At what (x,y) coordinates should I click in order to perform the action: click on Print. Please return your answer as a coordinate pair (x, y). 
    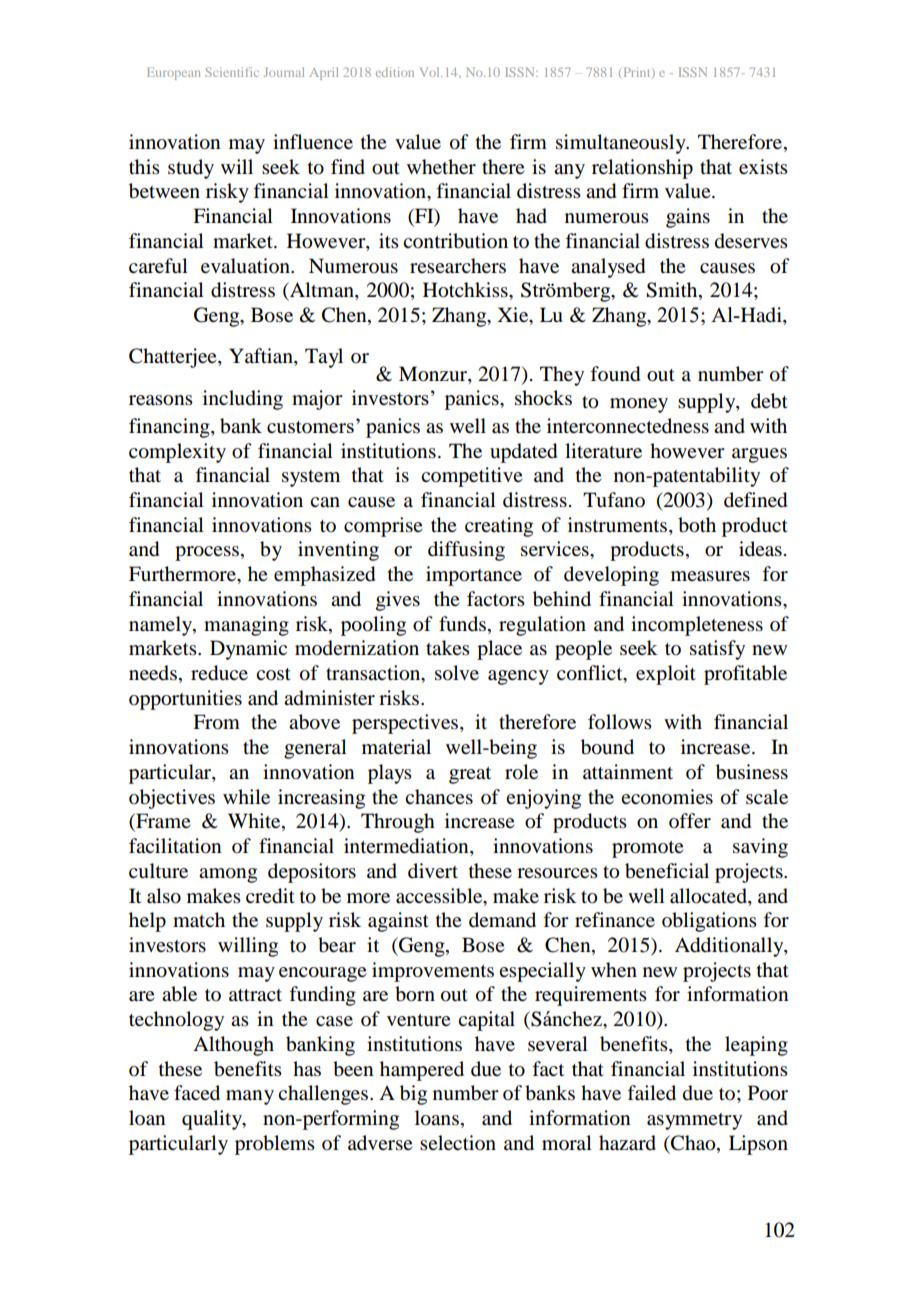
    Looking at the image, I should click on (637, 72).
